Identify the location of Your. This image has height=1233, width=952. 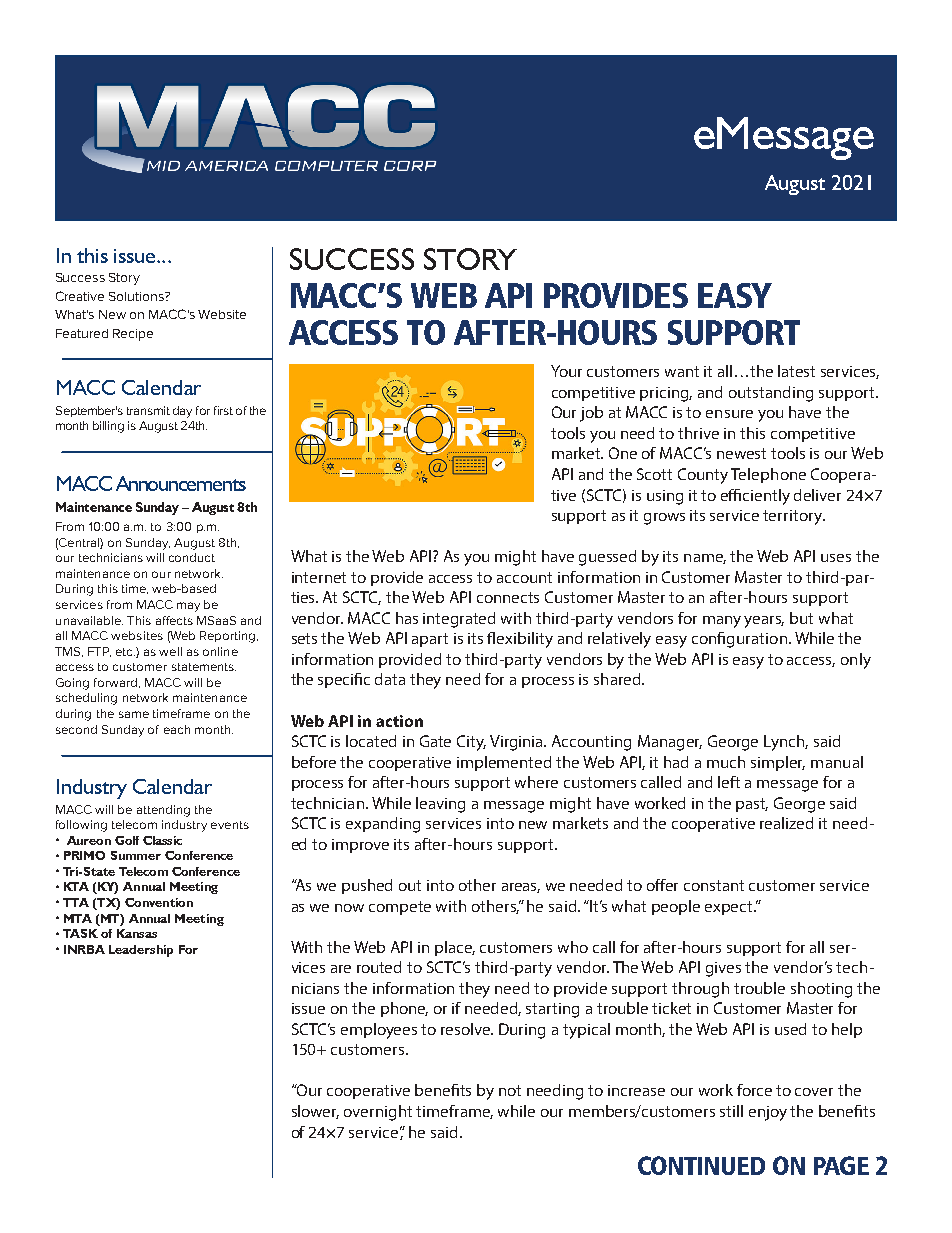
(566, 371).
